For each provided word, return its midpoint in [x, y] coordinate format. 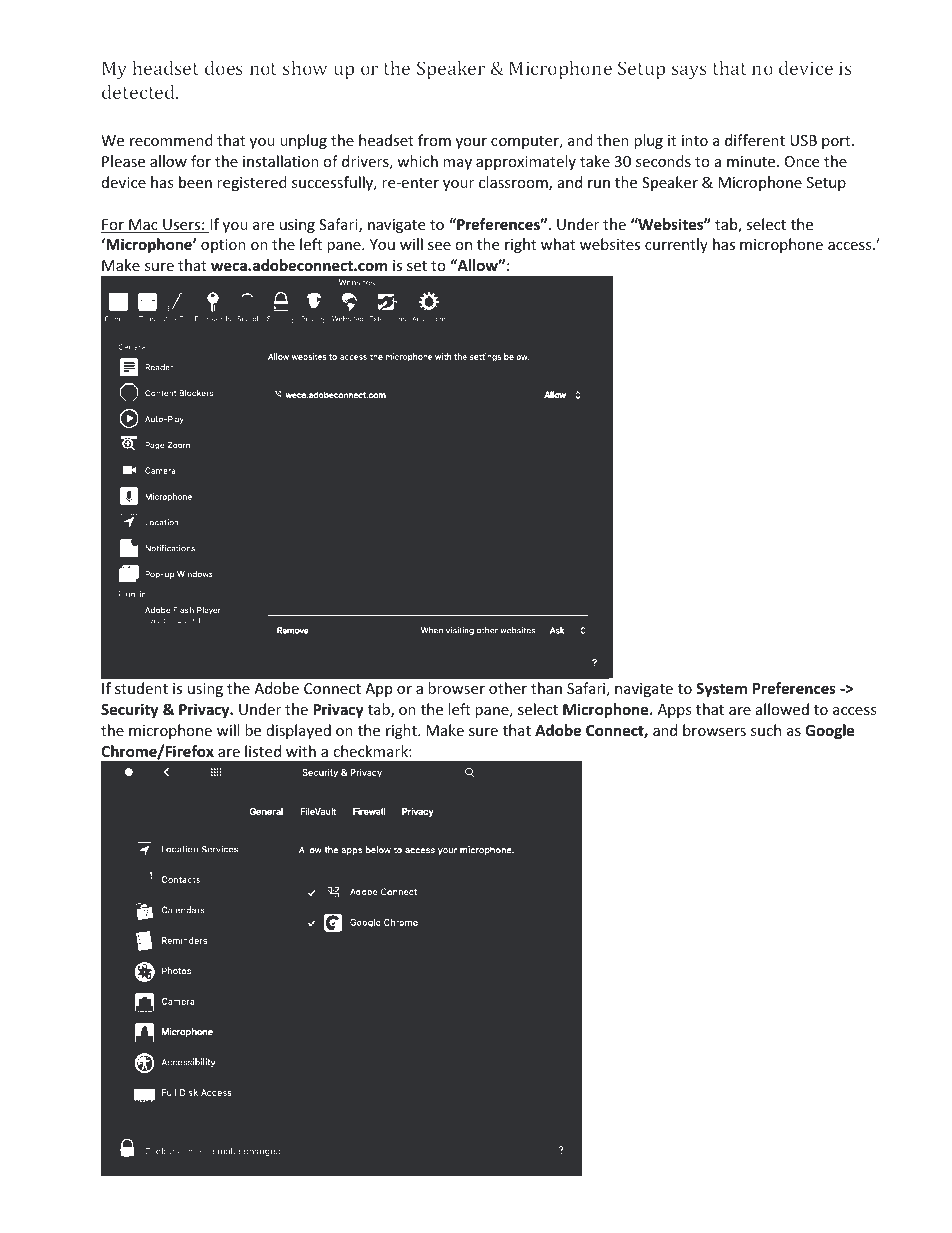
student [141, 688]
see [439, 246]
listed [263, 751]
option [223, 246]
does [224, 68]
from [434, 140]
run [599, 184]
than [546, 688]
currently [676, 245]
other [508, 688]
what [558, 244]
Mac [143, 226]
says [689, 72]
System [721, 690]
